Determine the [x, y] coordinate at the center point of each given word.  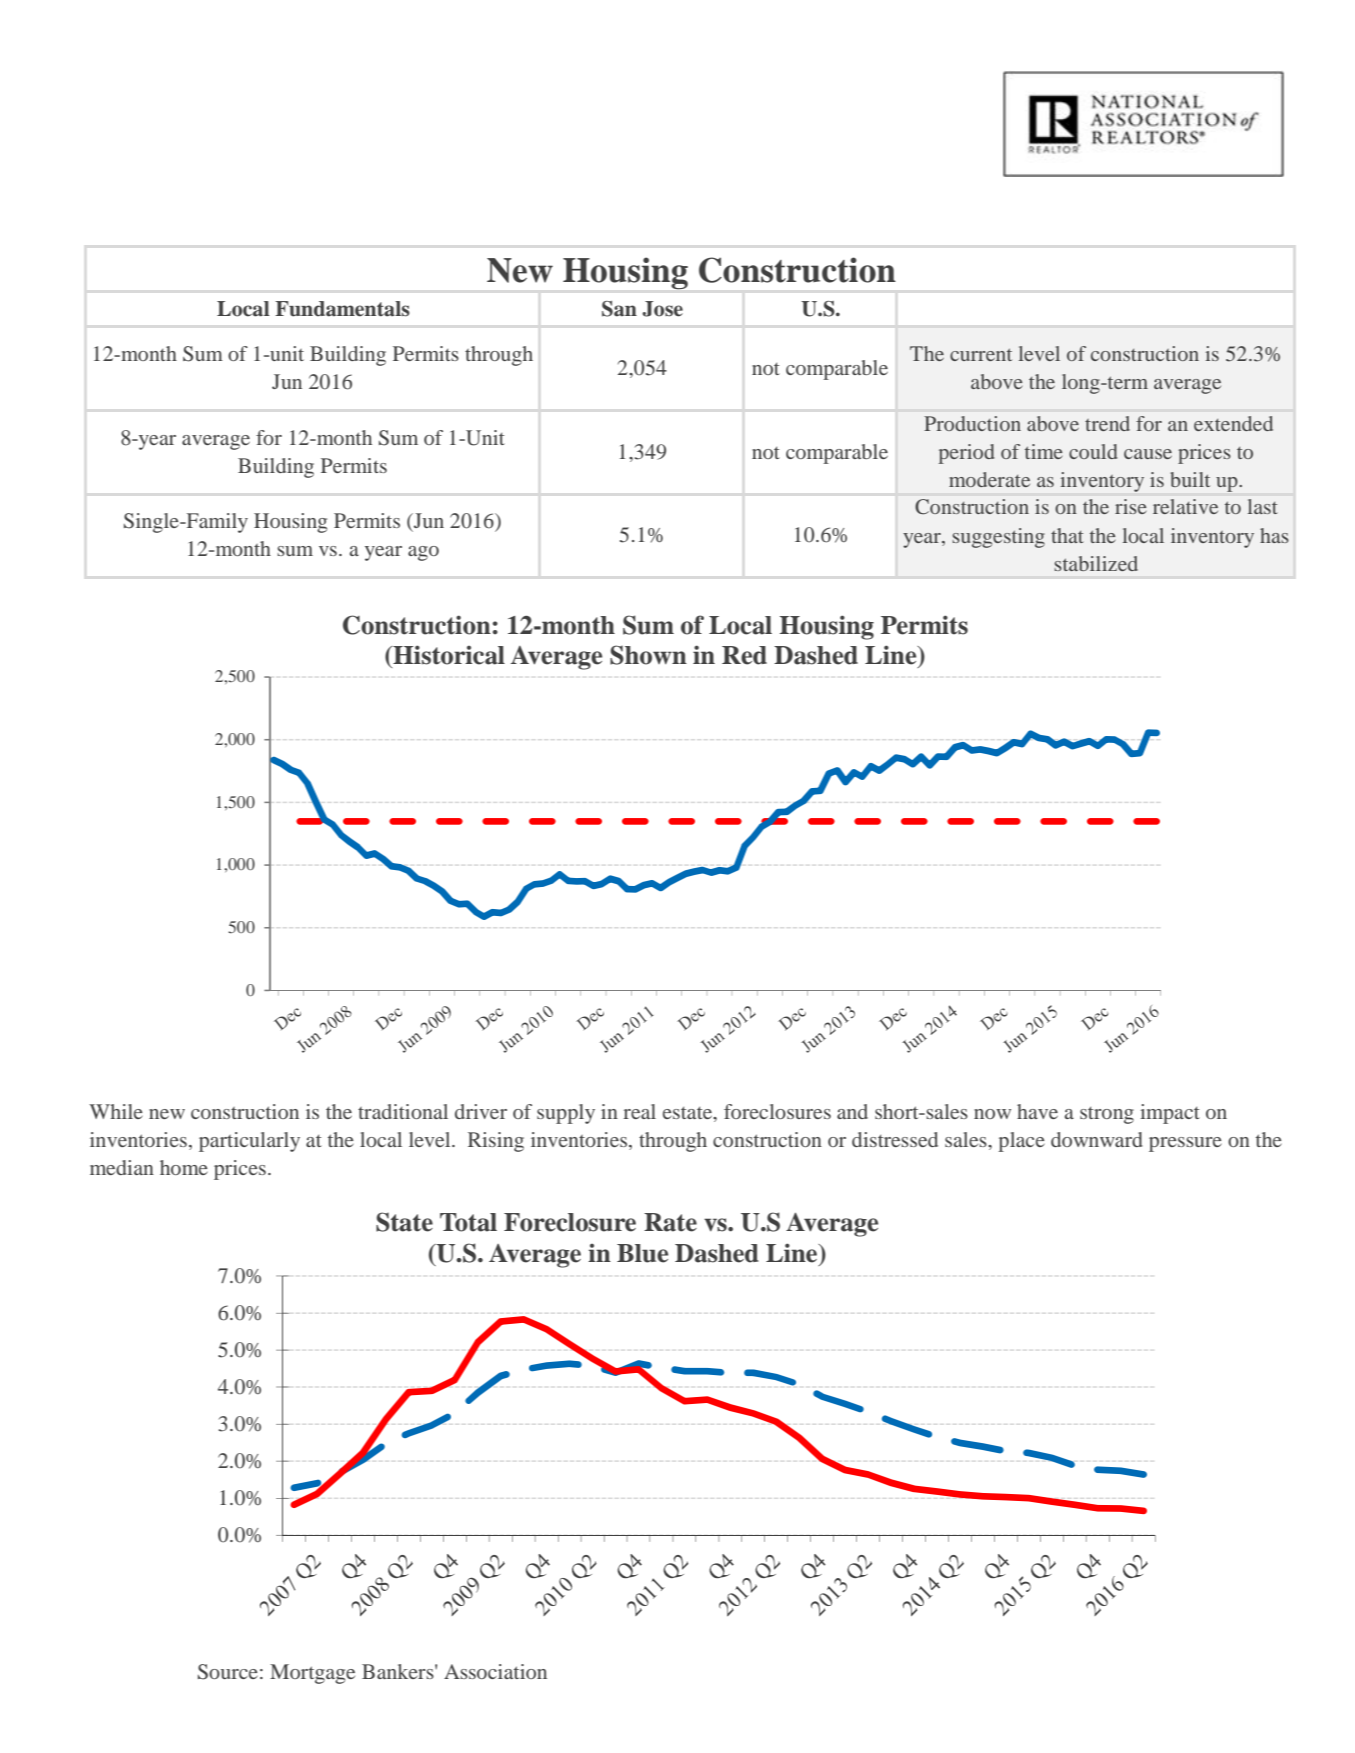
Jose [662, 309]
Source [228, 1672]
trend [1107, 423]
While [116, 1111]
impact [1170, 1114]
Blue [642, 1253]
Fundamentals [342, 309]
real [639, 1111]
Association [495, 1671]
